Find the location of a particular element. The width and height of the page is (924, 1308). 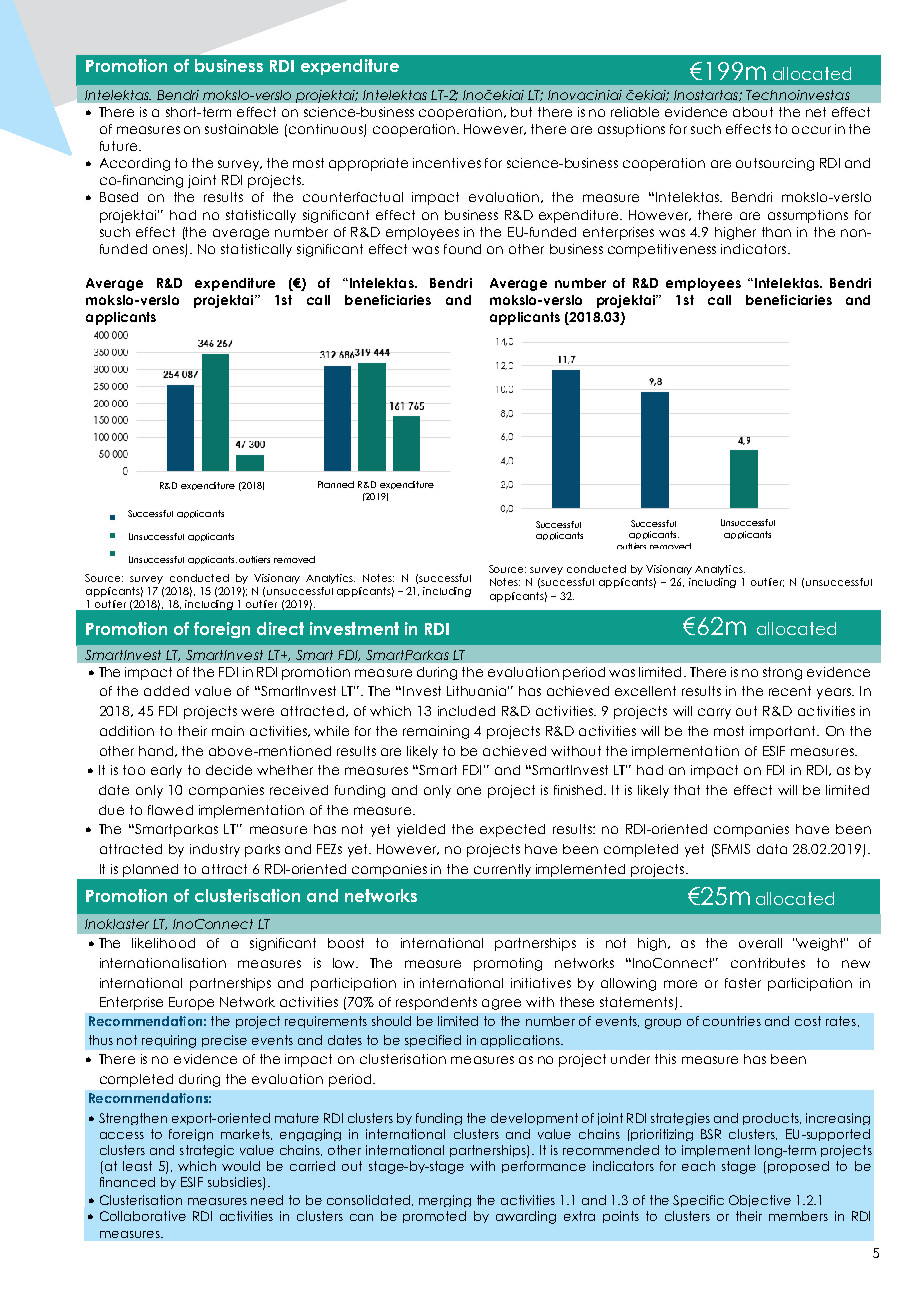

outsourcing is located at coordinates (775, 164).
